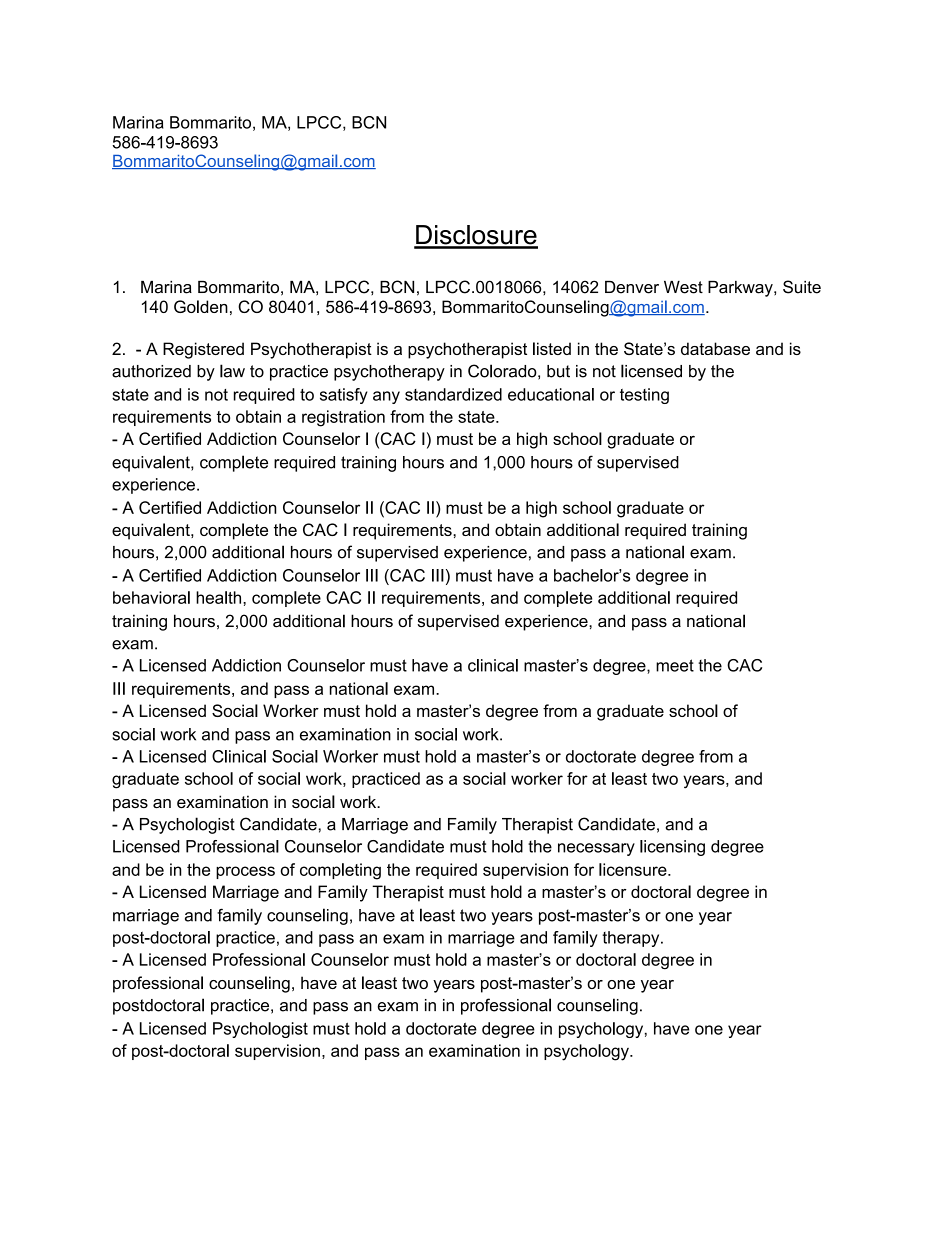 This screenshot has width=952, height=1233. I want to click on Parkway, so click(741, 289).
